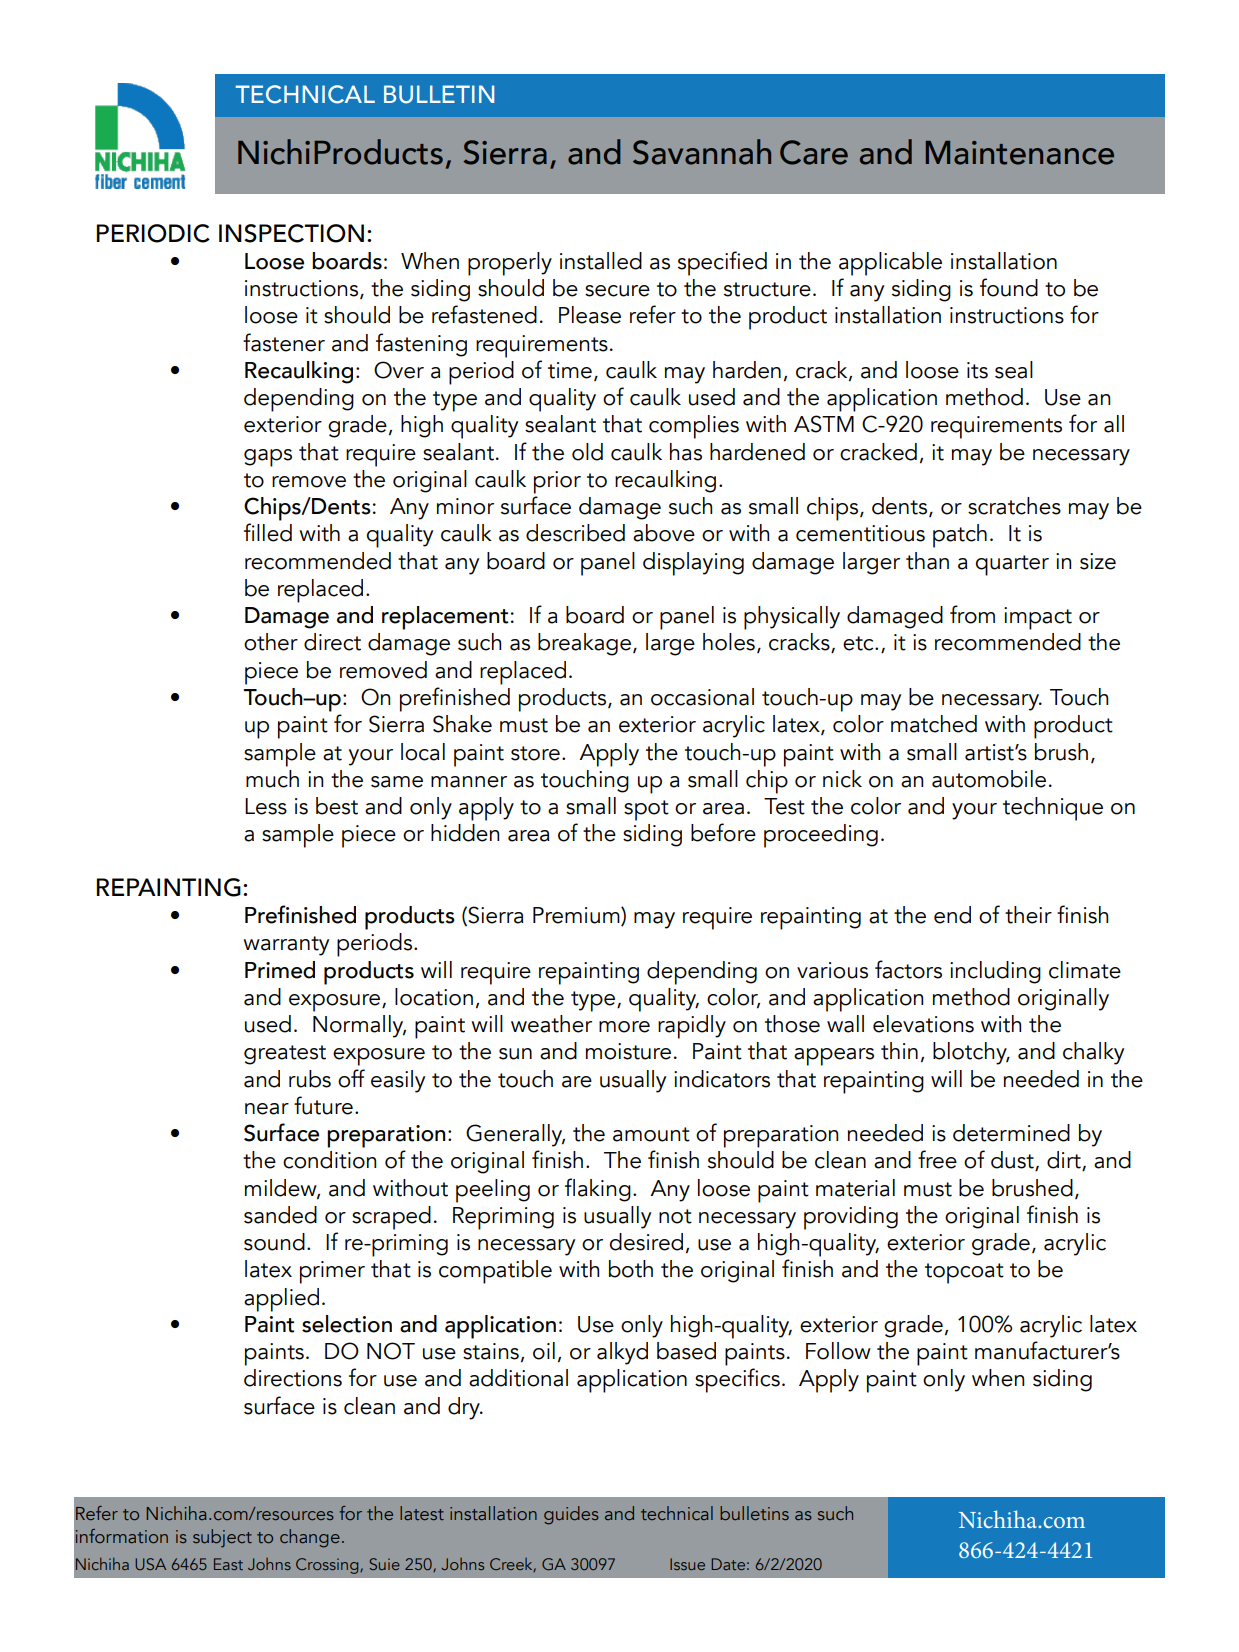 The height and width of the document is (1652, 1239). I want to click on from, so click(972, 614).
